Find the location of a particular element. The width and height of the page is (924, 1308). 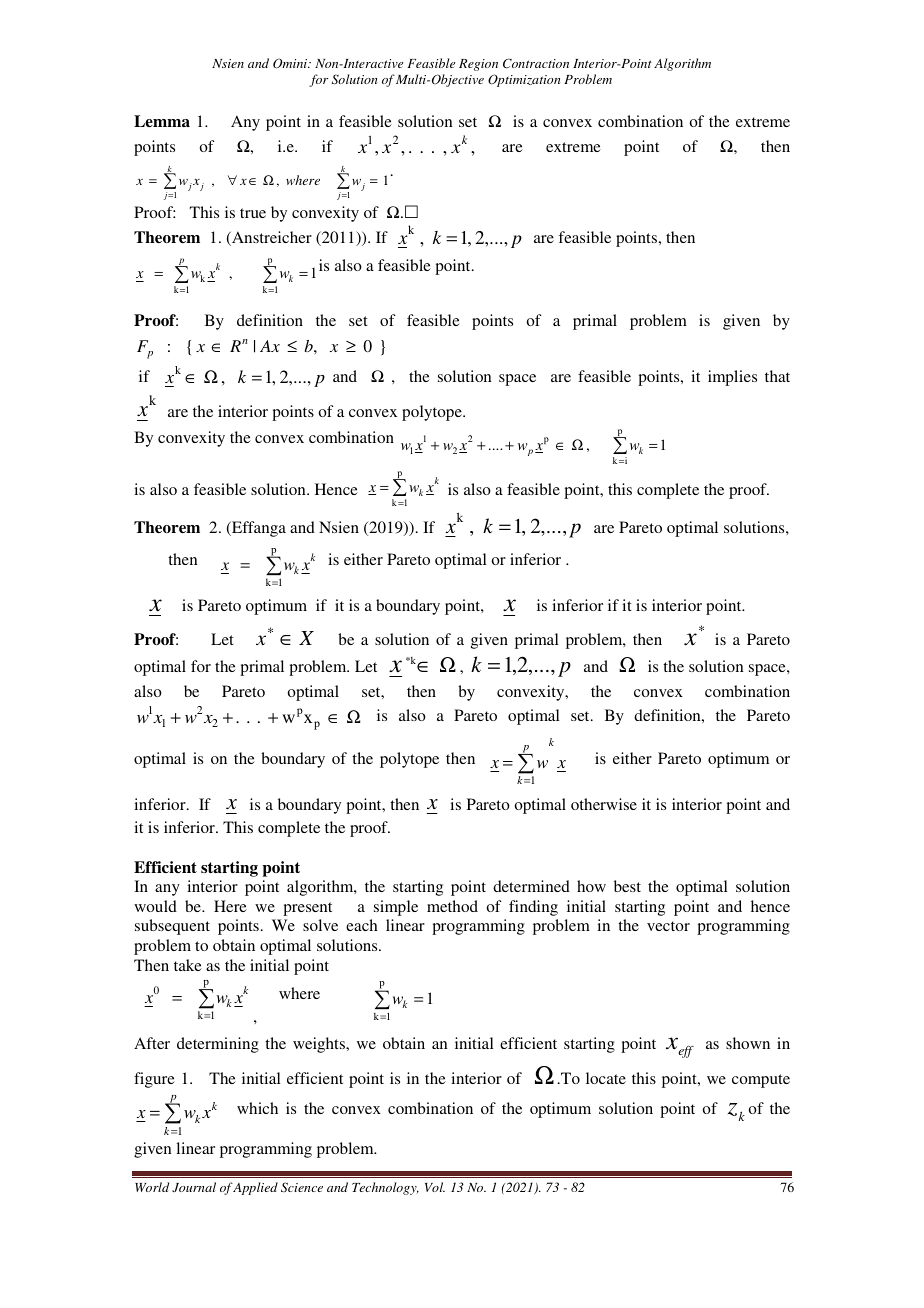

compute is located at coordinates (761, 1081).
